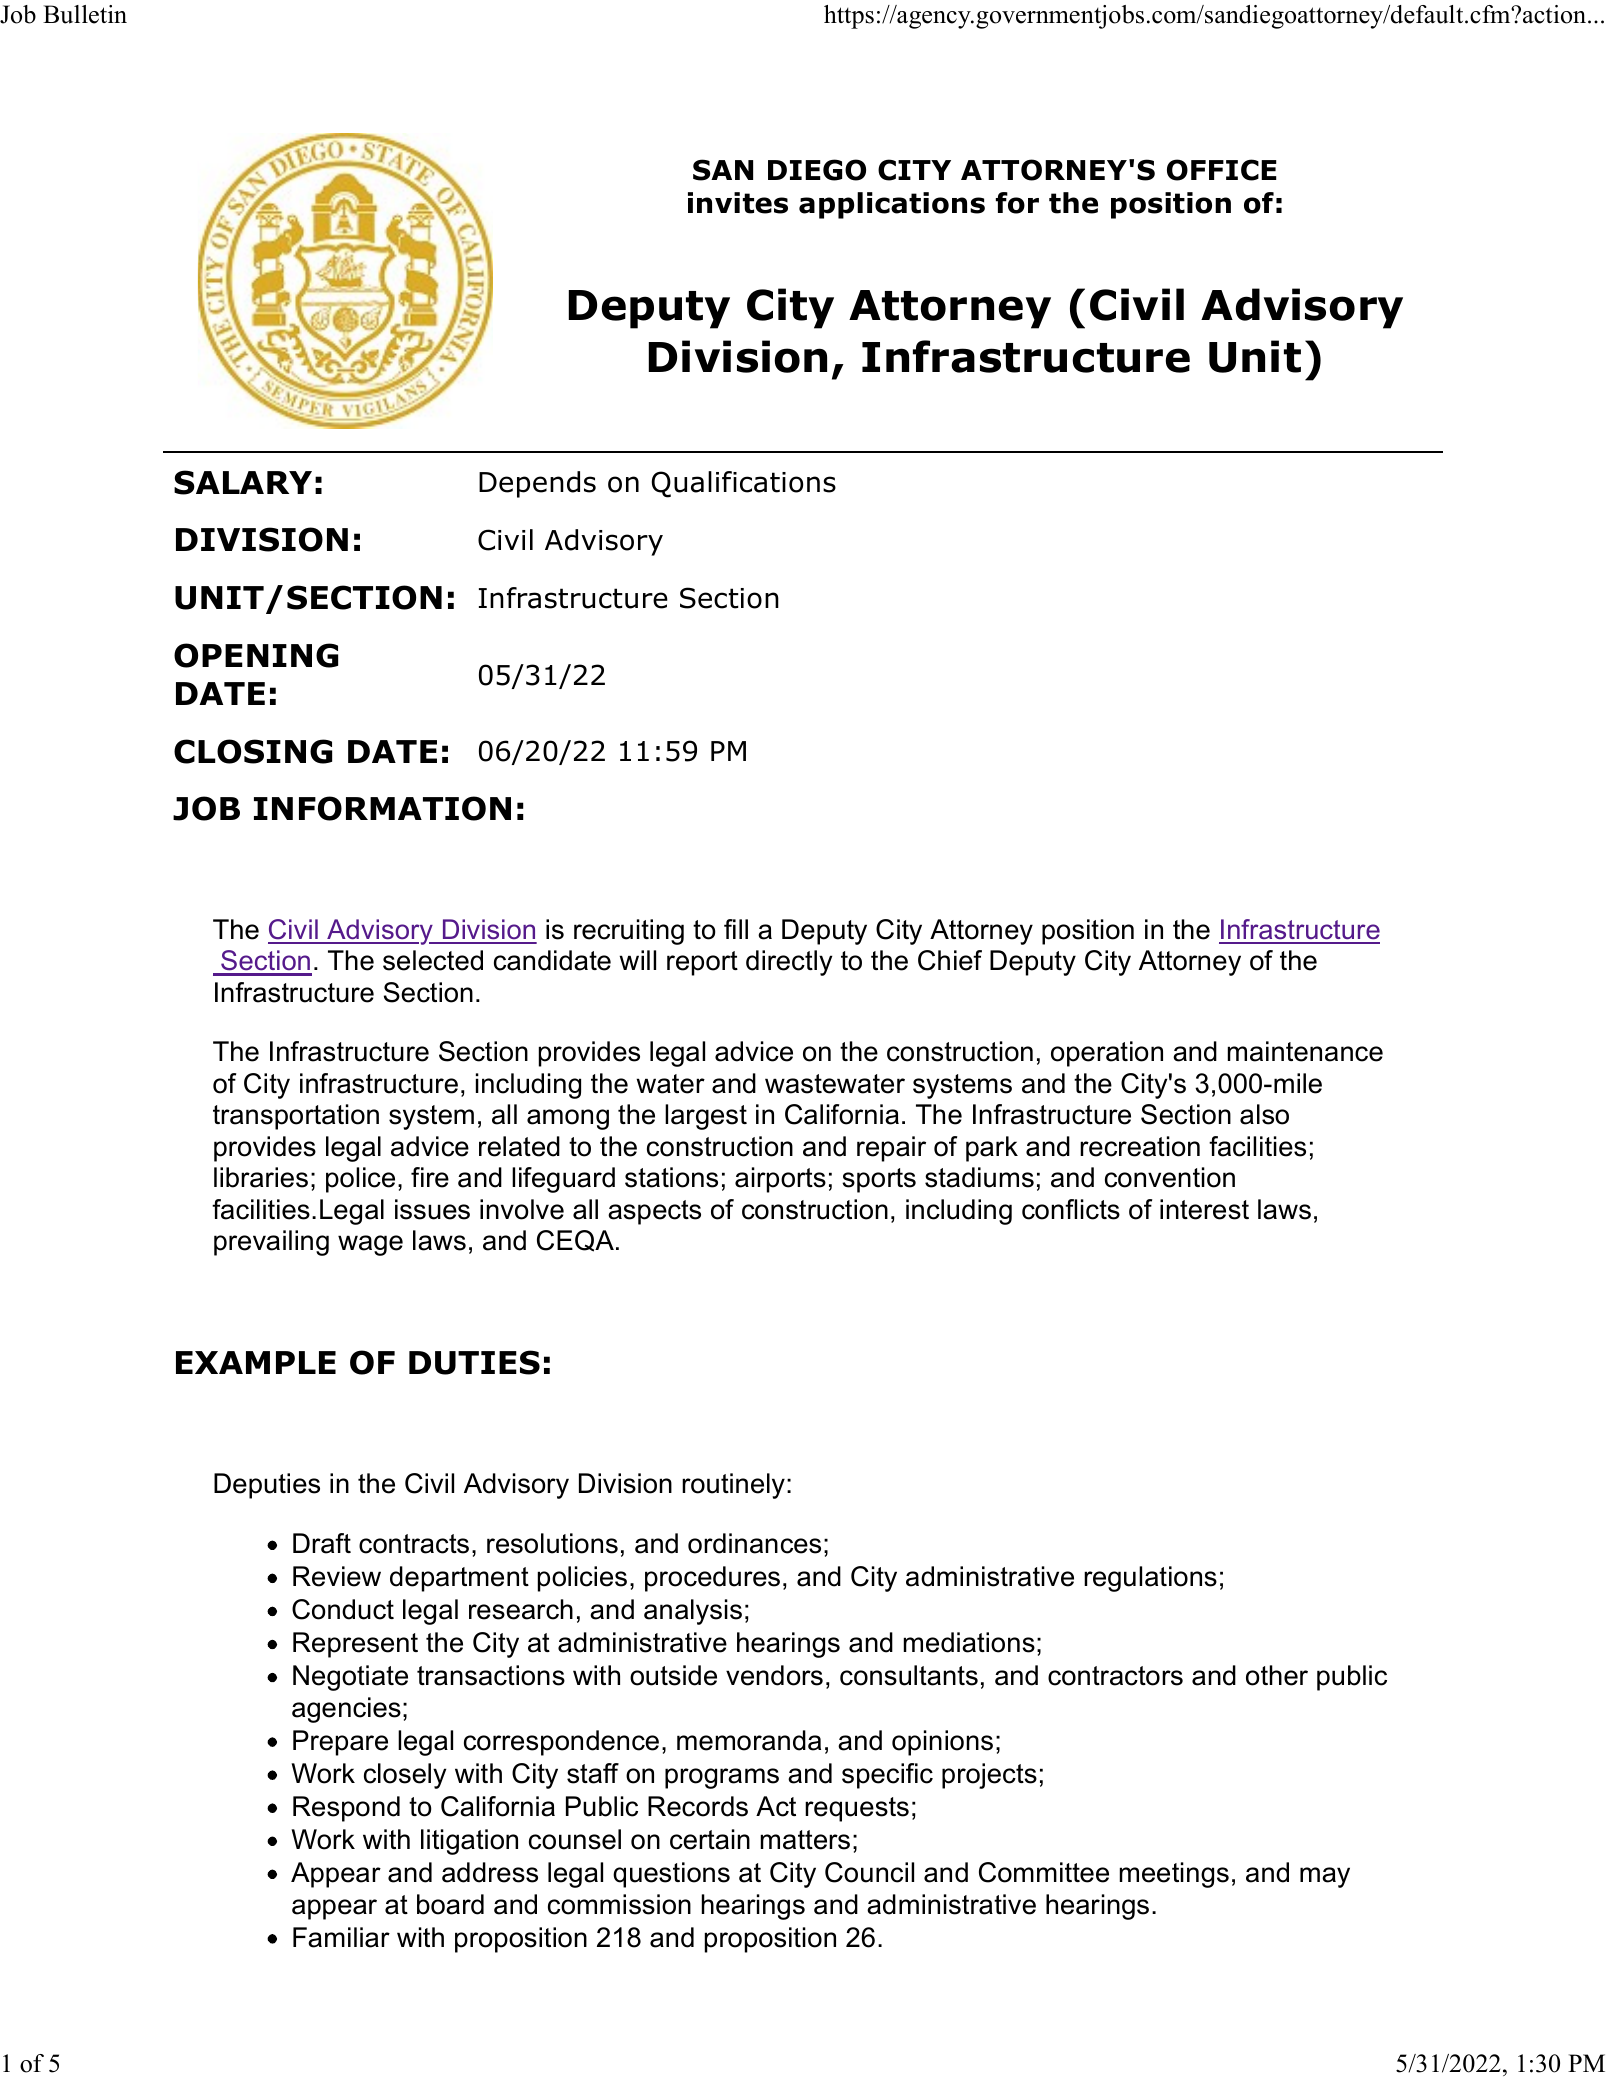  What do you see at coordinates (702, 963) in the page?
I see `report` at bounding box center [702, 963].
